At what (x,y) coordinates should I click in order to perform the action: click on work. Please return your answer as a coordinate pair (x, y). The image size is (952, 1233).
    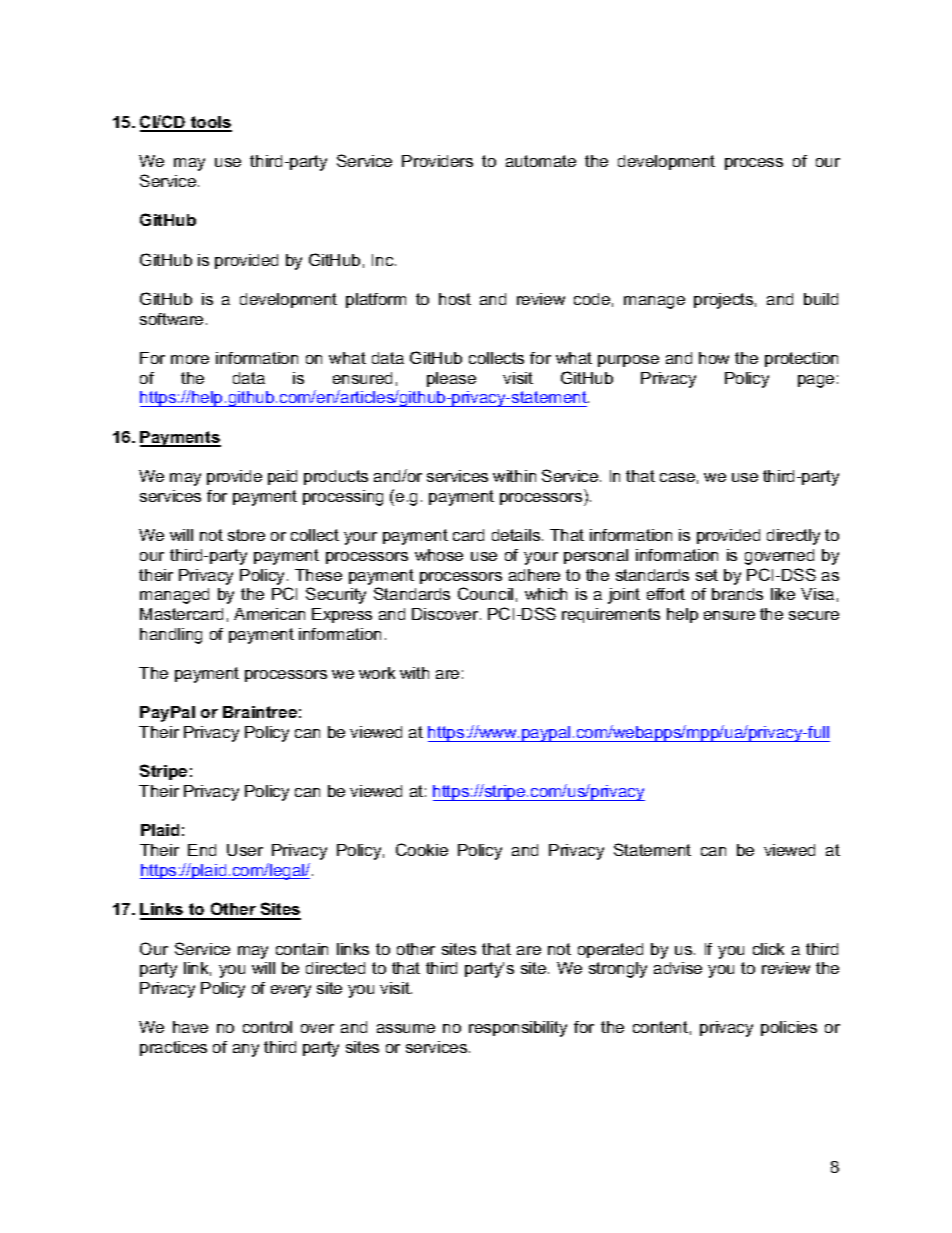
    Looking at the image, I should click on (377, 673).
